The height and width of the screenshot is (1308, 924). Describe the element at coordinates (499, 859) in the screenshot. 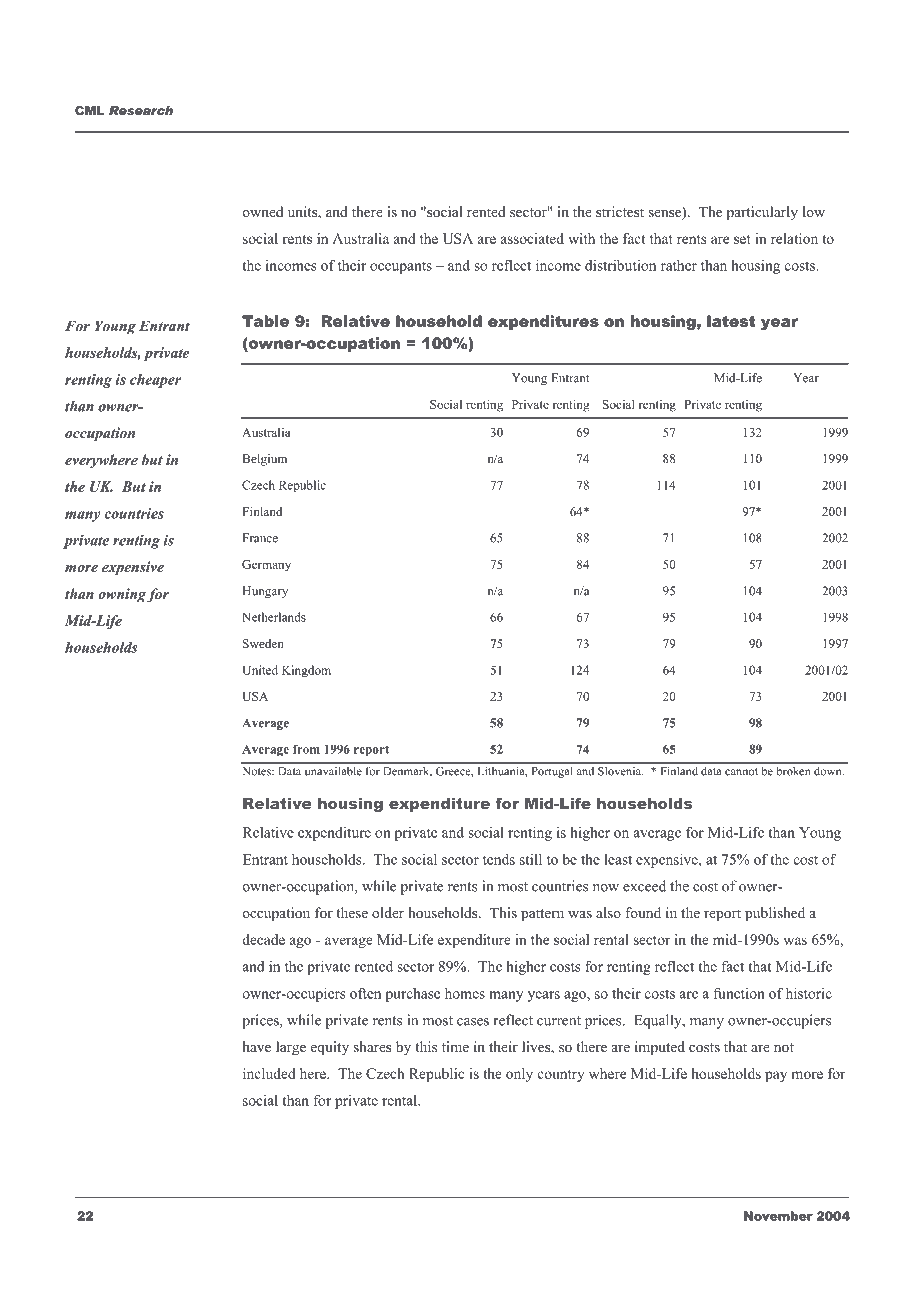

I see `tends` at that location.
